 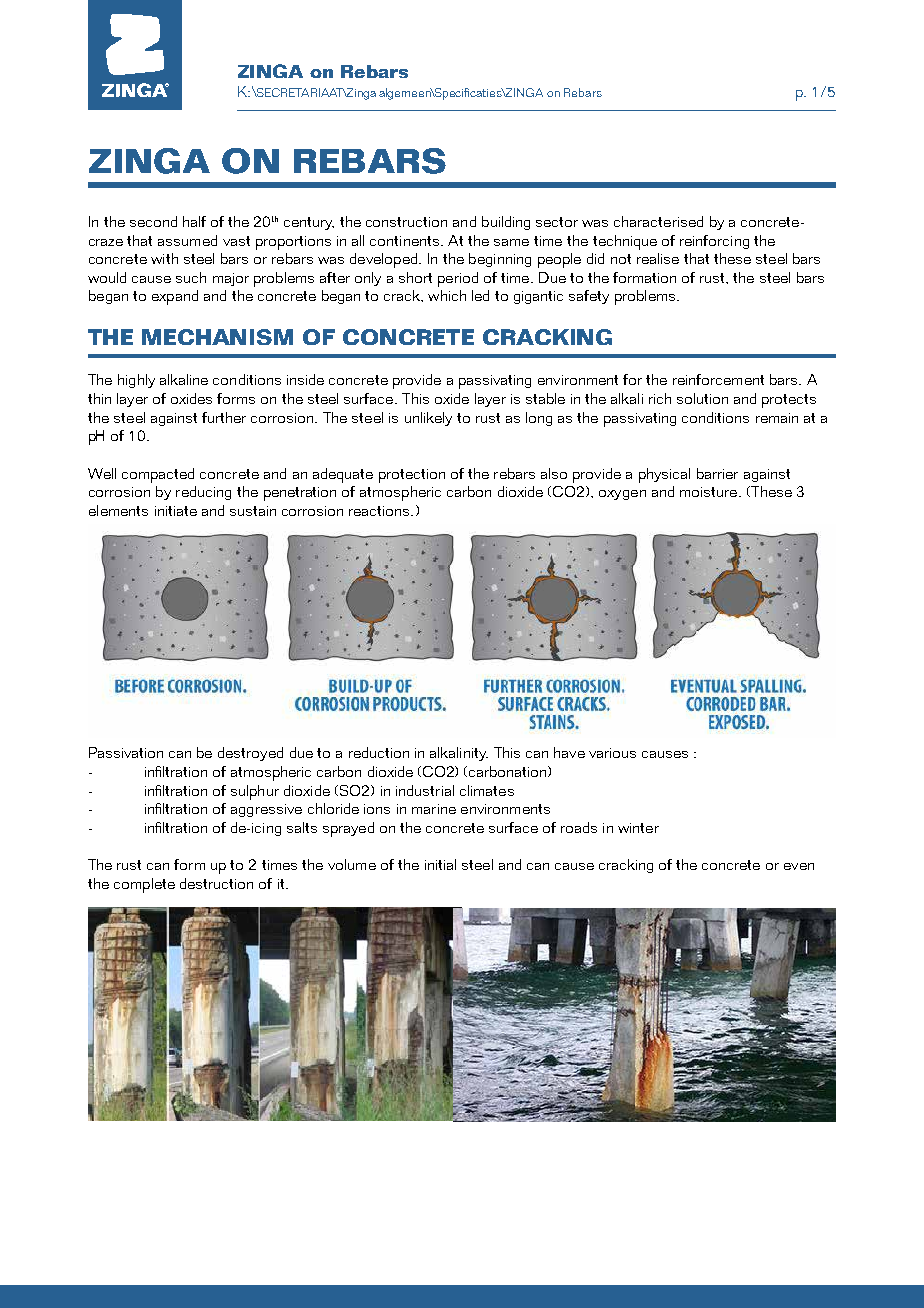 I want to click on even, so click(x=799, y=866).
